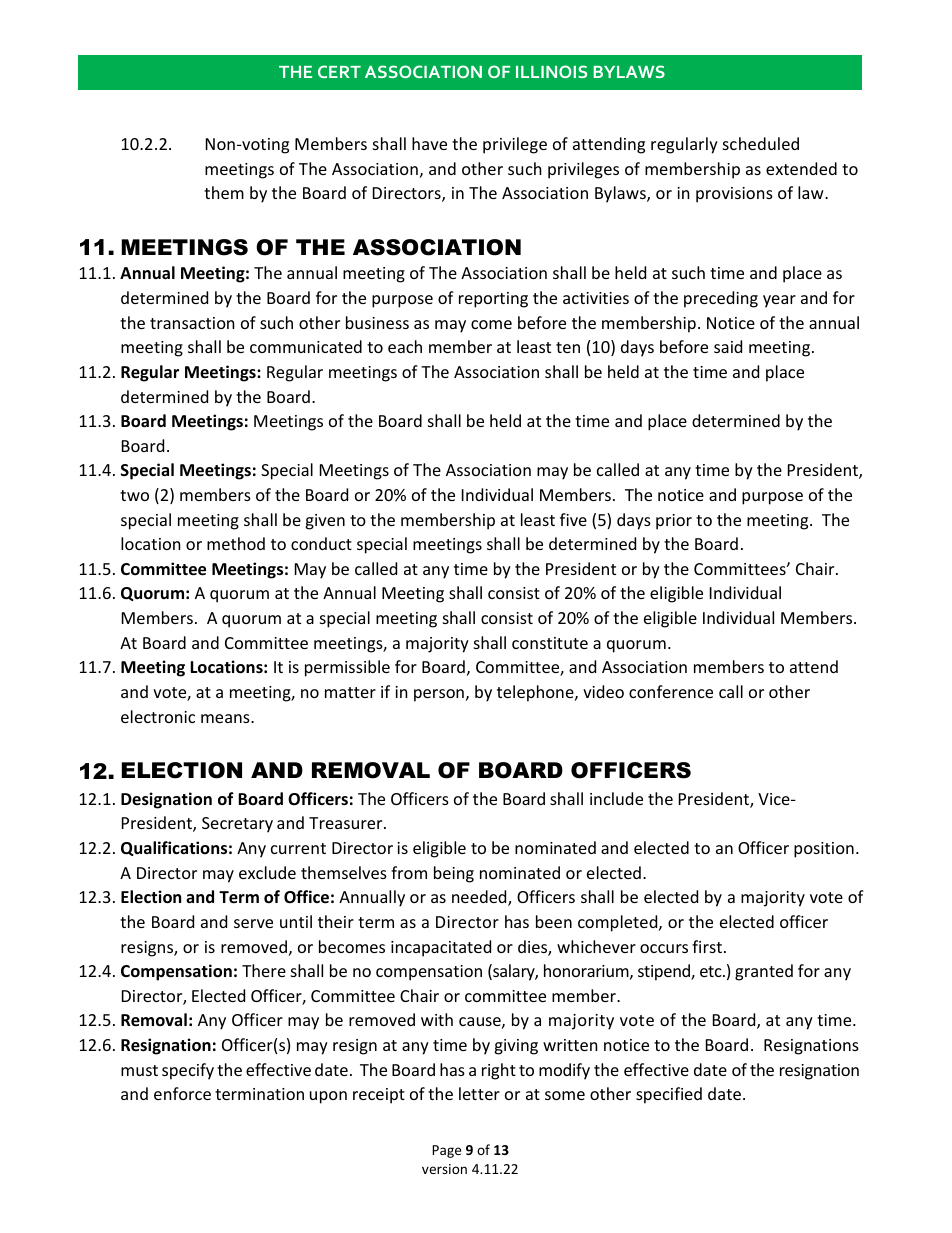 Image resolution: width=952 pixels, height=1233 pixels. What do you see at coordinates (339, 71) in the screenshot?
I see `CERT` at bounding box center [339, 71].
